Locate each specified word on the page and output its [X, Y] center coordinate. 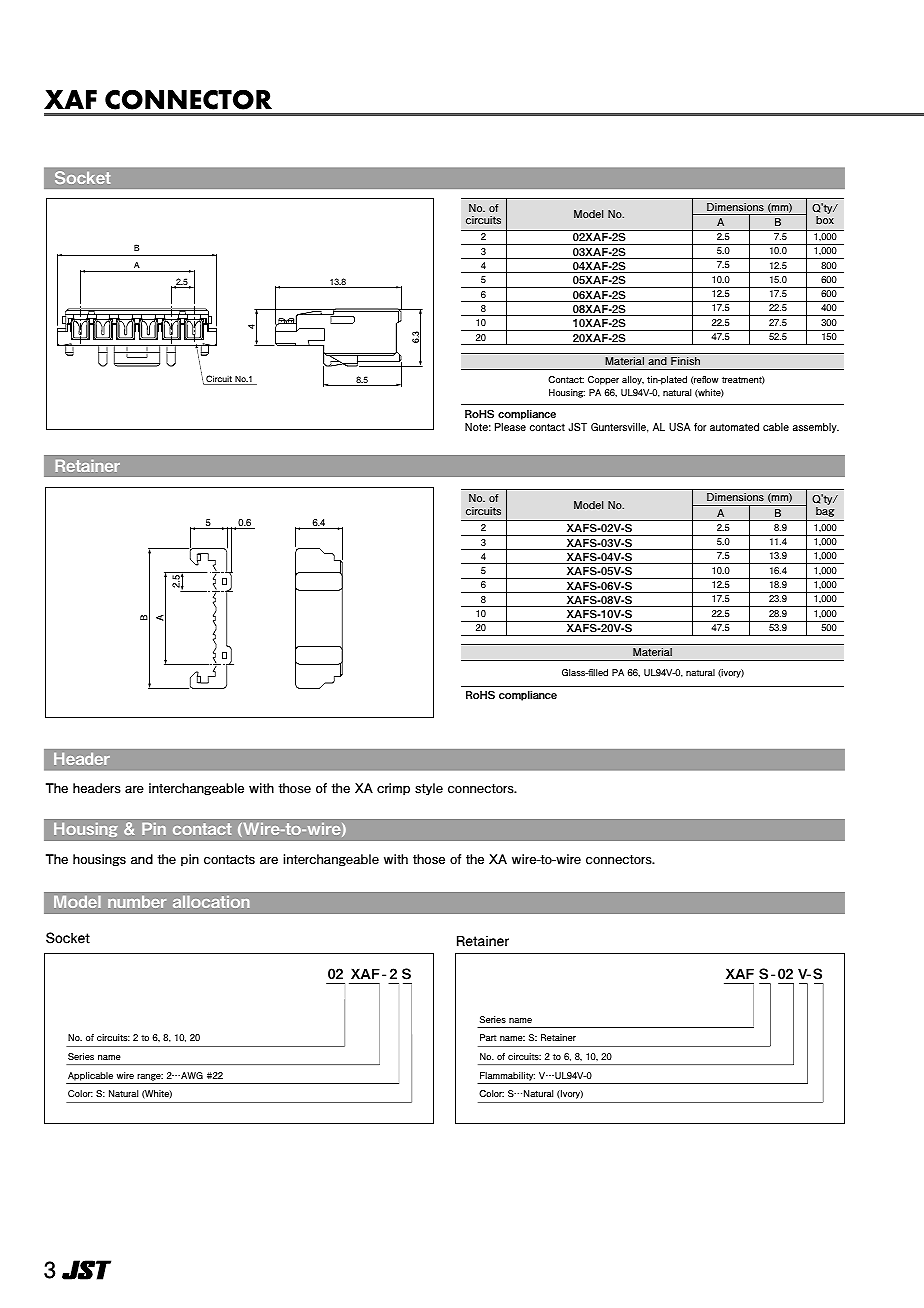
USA [680, 427]
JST [577, 427]
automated [734, 427]
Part [488, 1037]
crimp [393, 789]
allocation [211, 902]
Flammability [507, 1076]
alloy [633, 380]
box [825, 220]
